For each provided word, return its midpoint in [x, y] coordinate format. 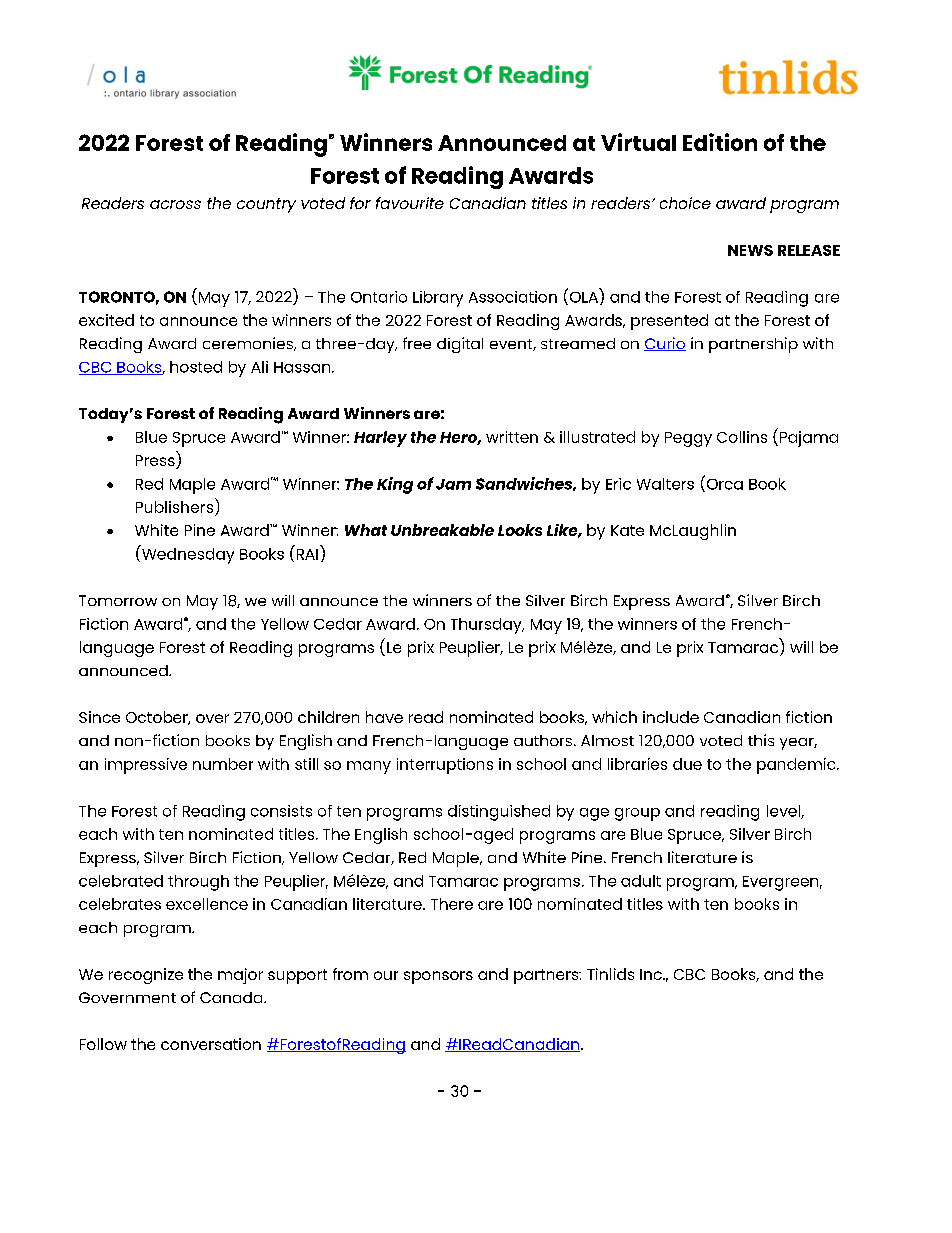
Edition [720, 142]
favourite [410, 203]
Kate [627, 530]
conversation [211, 1044]
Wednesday [187, 554]
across [175, 204]
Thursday [487, 626]
